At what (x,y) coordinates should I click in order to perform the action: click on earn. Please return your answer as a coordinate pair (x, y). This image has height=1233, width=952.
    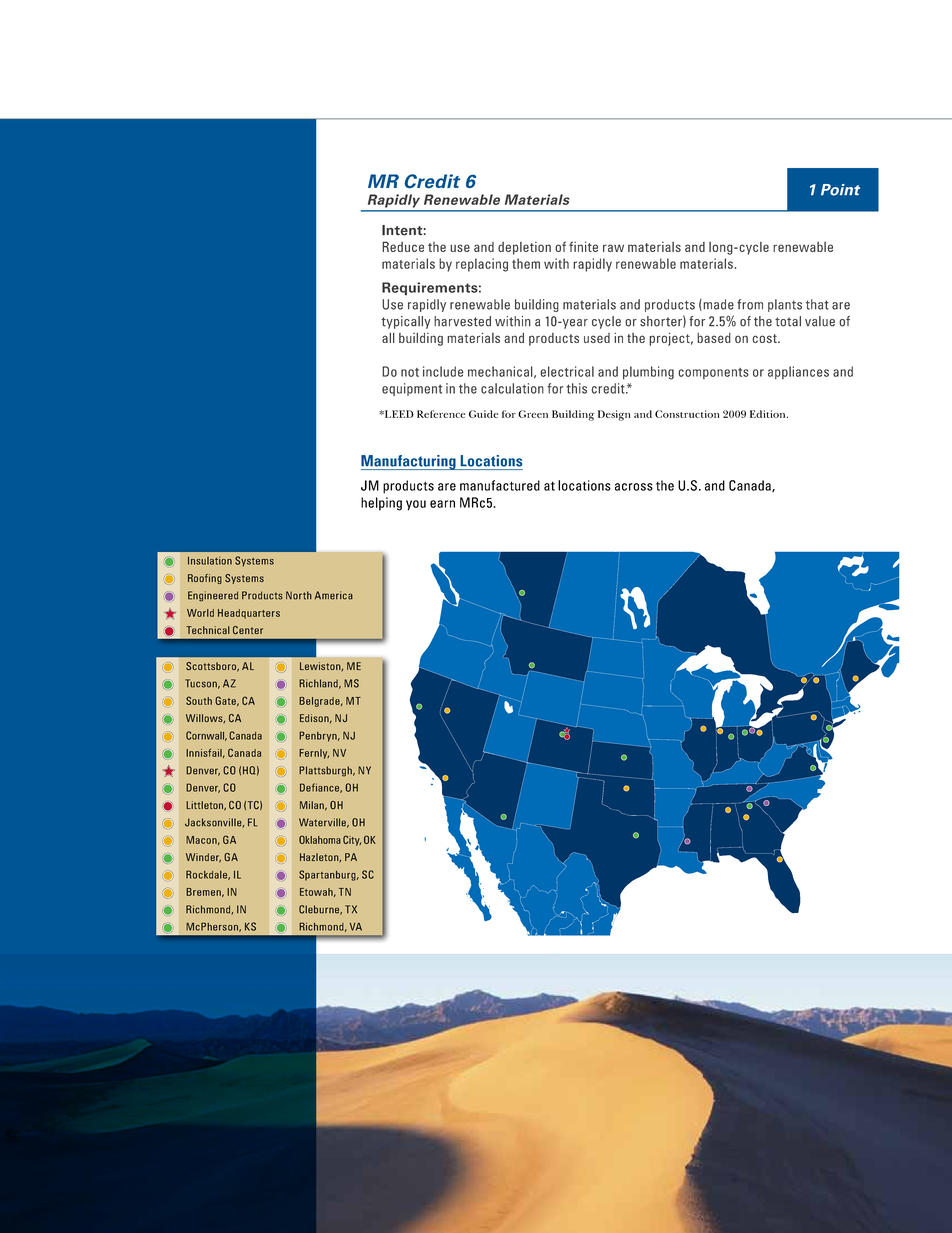
    Looking at the image, I should click on (442, 504).
